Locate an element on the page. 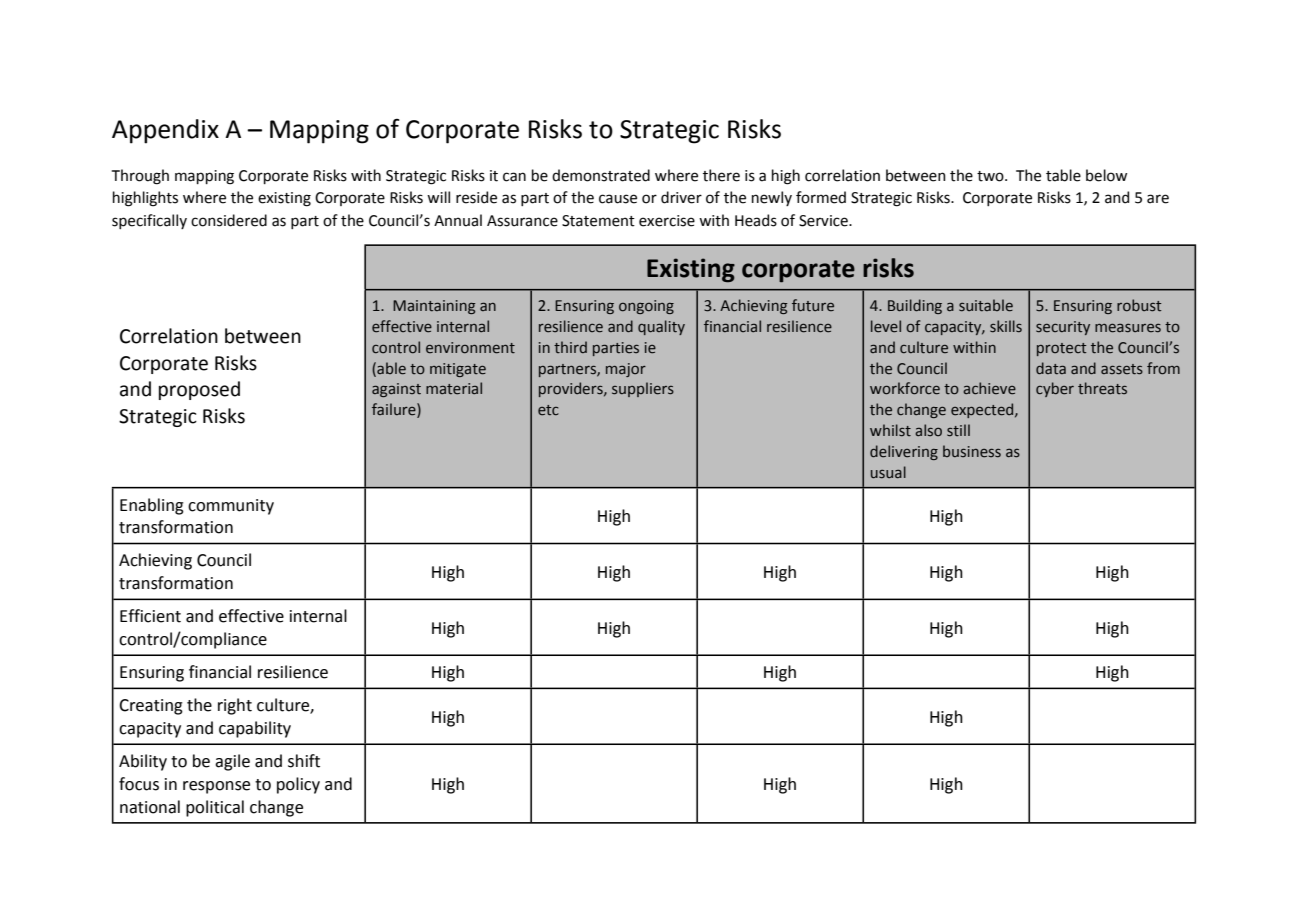 The height and width of the page is (924, 1308). business is located at coordinates (972, 451).
